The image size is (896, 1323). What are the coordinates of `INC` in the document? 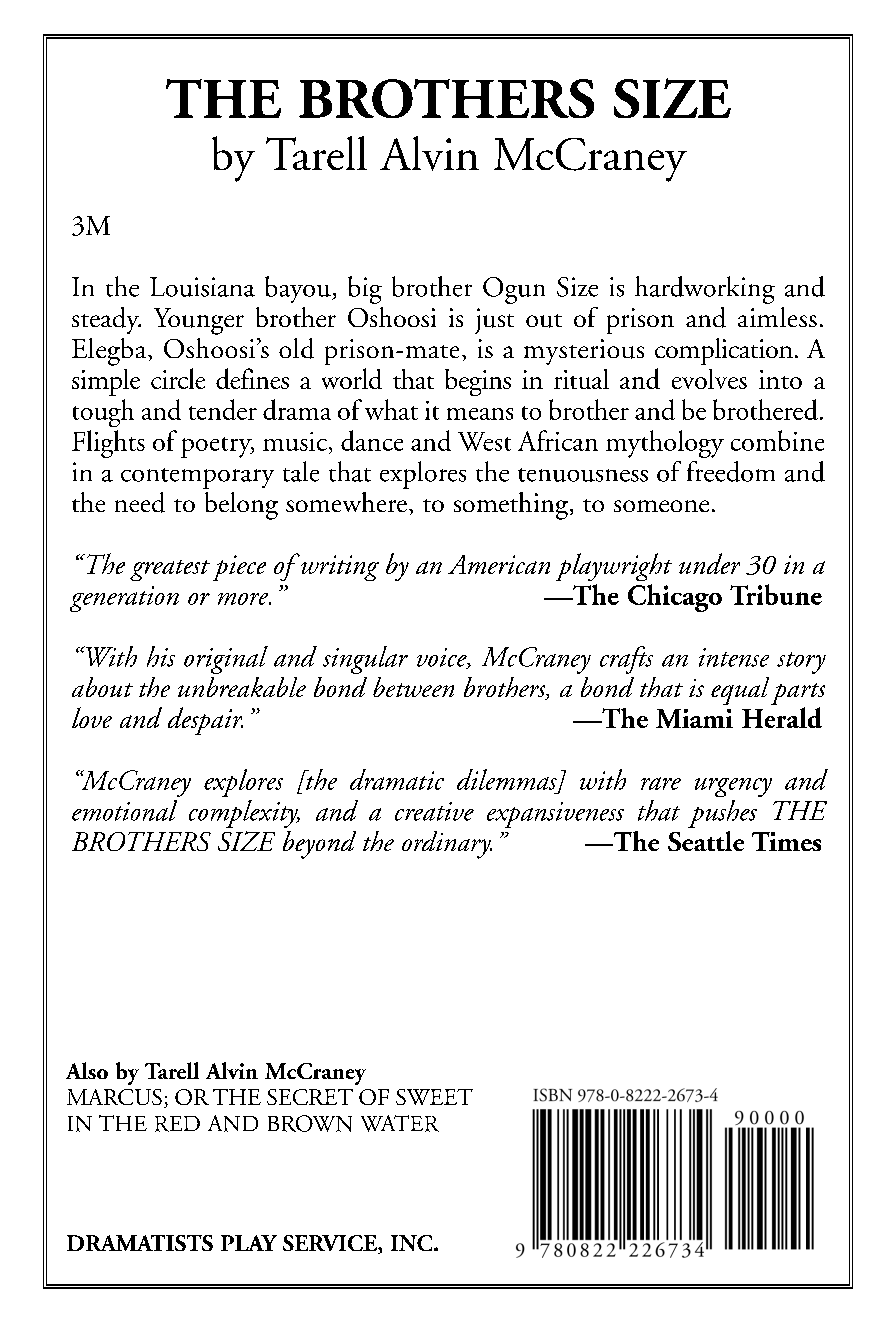 It's located at (413, 1243).
